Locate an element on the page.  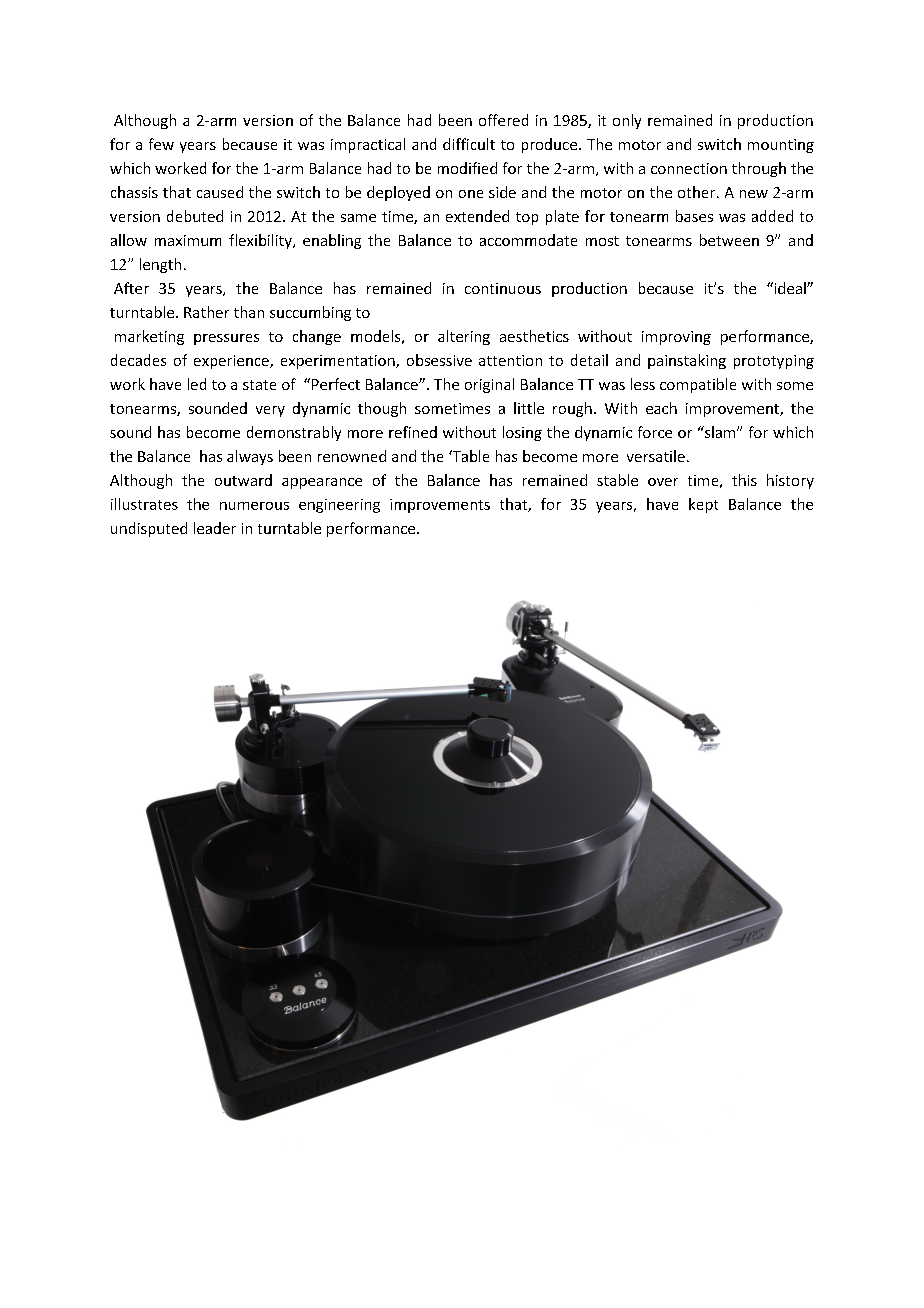
improving is located at coordinates (676, 338).
